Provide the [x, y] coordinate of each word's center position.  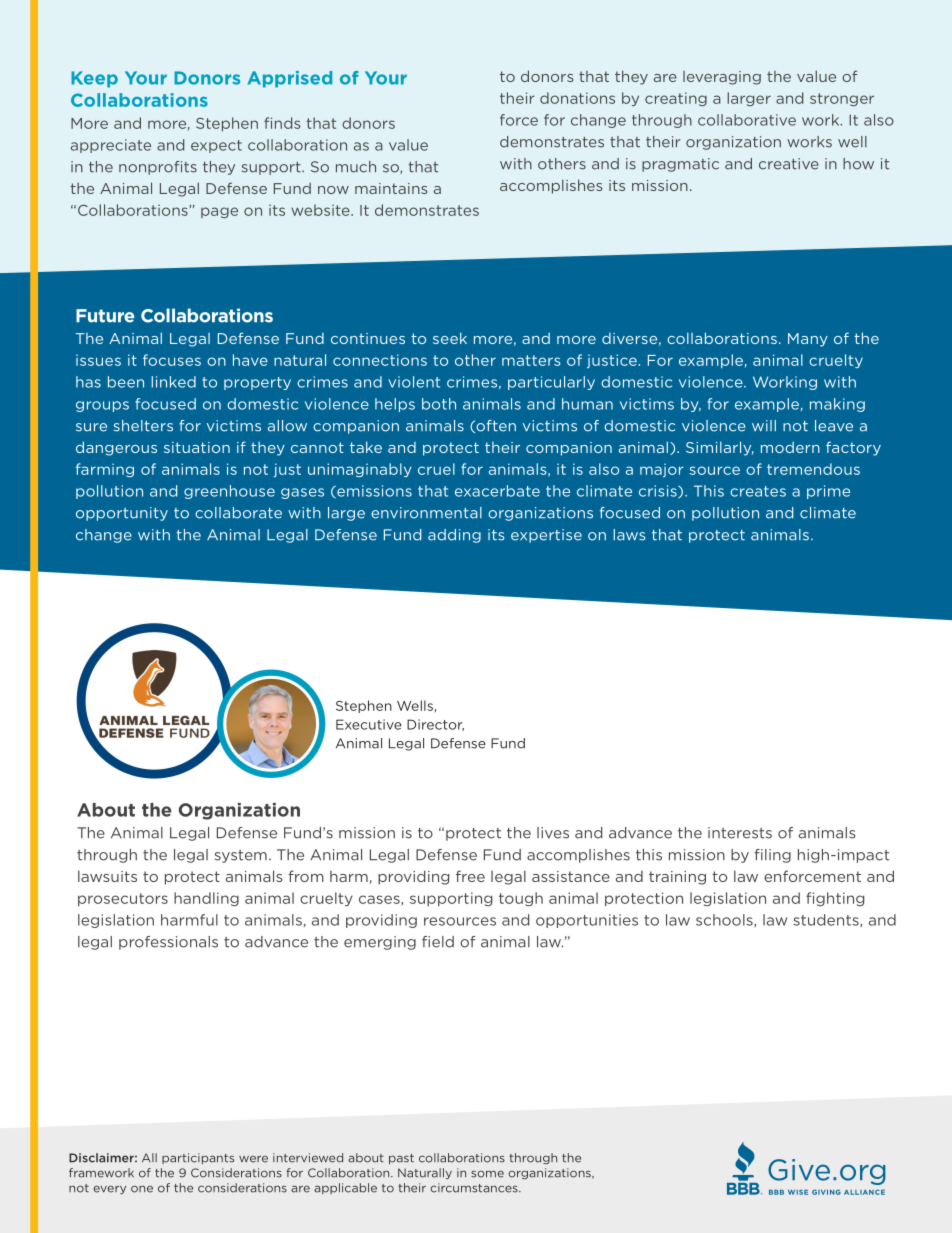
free [470, 876]
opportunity [122, 514]
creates [758, 491]
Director [435, 725]
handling [206, 899]
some [487, 1174]
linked [173, 382]
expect [216, 146]
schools [725, 920]
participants [198, 1158]
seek [450, 338]
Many [808, 340]
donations [577, 98]
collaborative [747, 120]
